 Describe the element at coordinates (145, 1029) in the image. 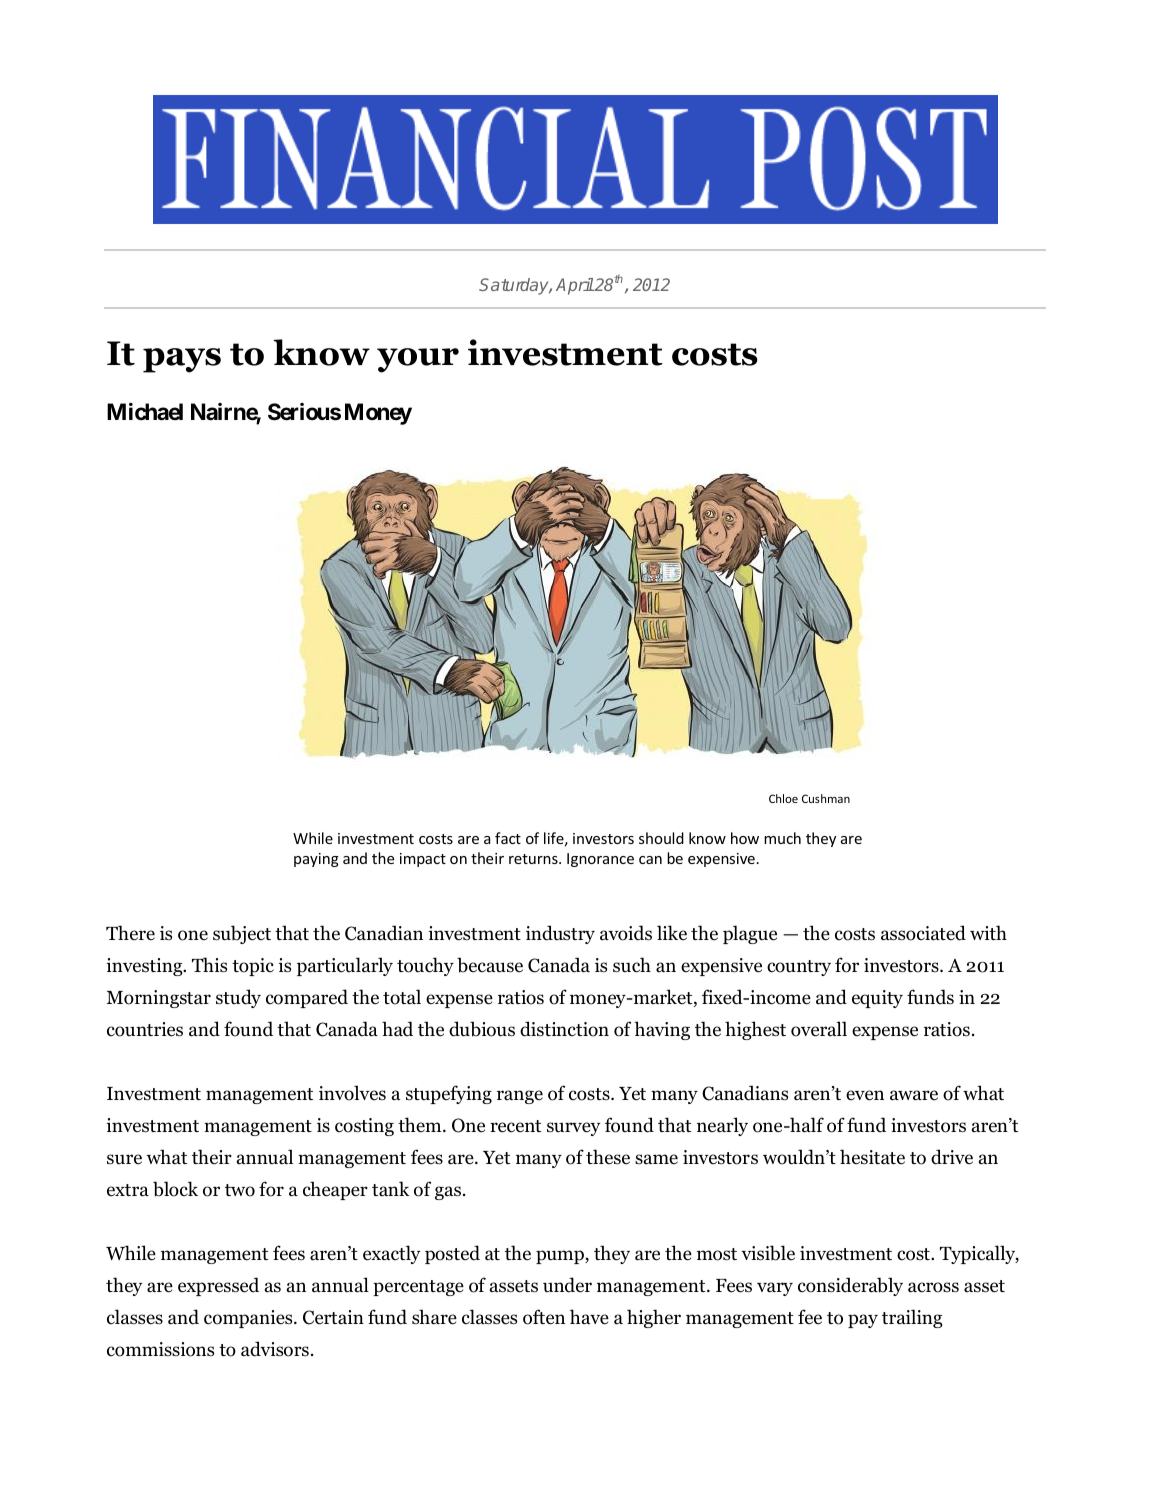

I see `countries` at that location.
